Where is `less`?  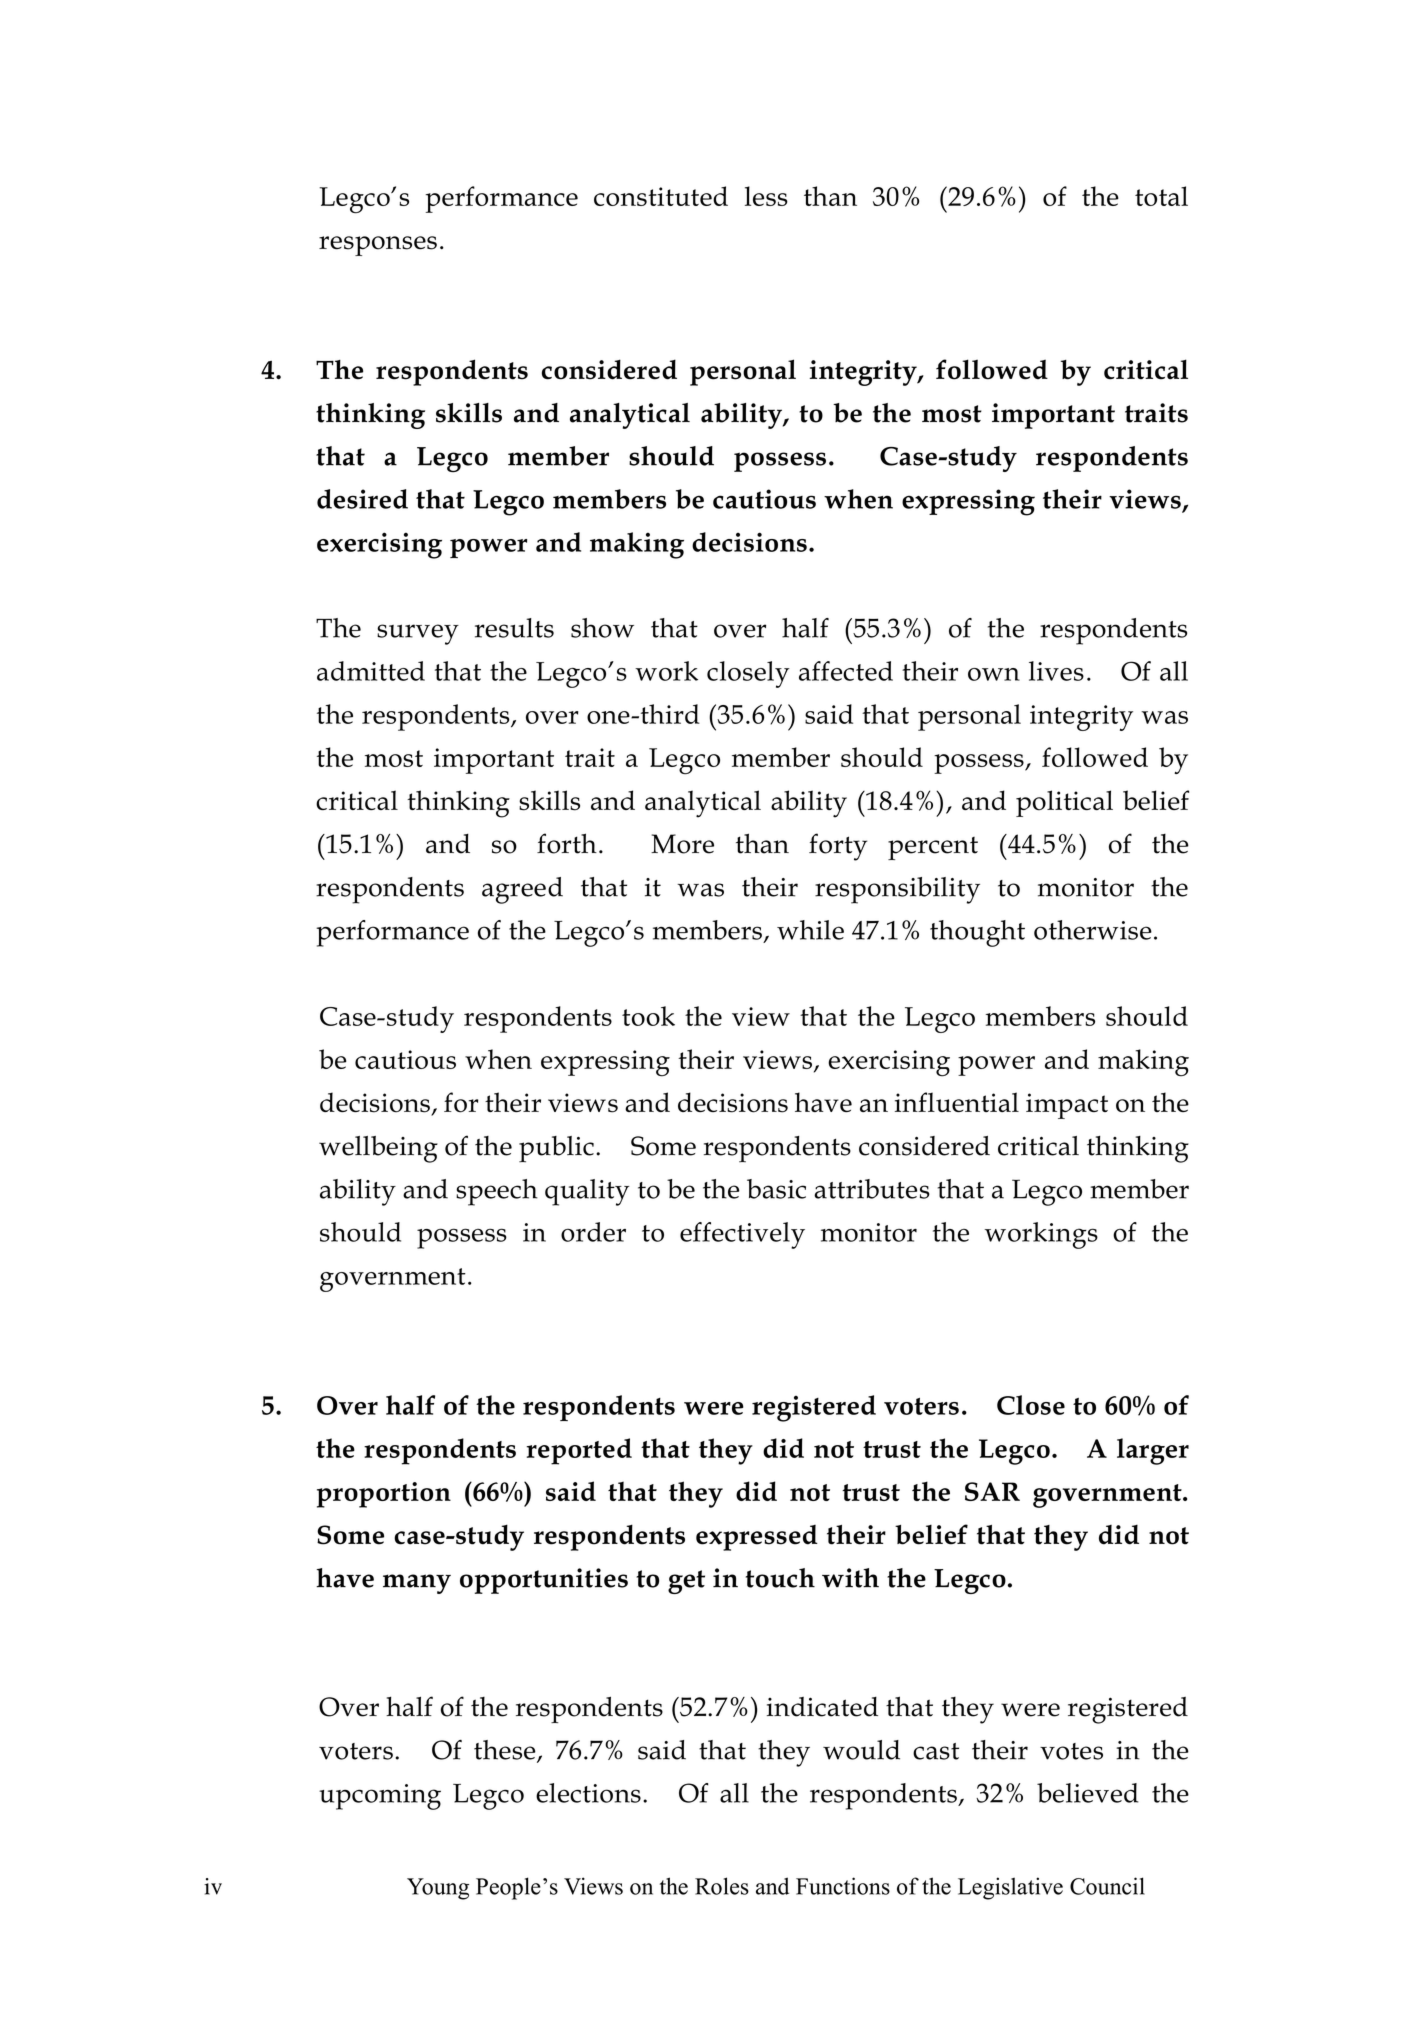
less is located at coordinates (766, 196).
